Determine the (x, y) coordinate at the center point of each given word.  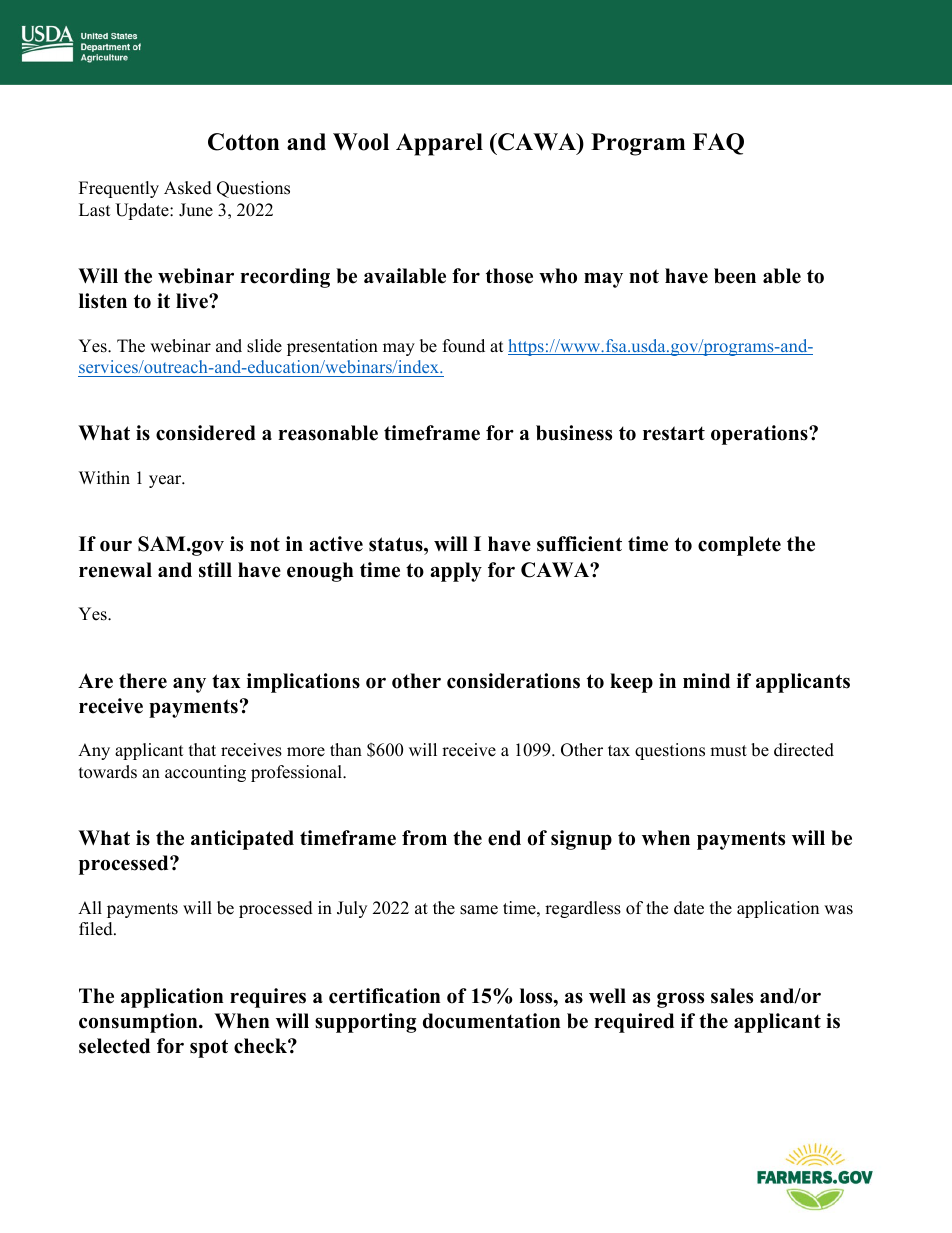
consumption (139, 1023)
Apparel (439, 144)
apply (456, 572)
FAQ (718, 144)
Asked (188, 188)
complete (739, 546)
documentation (492, 1021)
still (215, 570)
